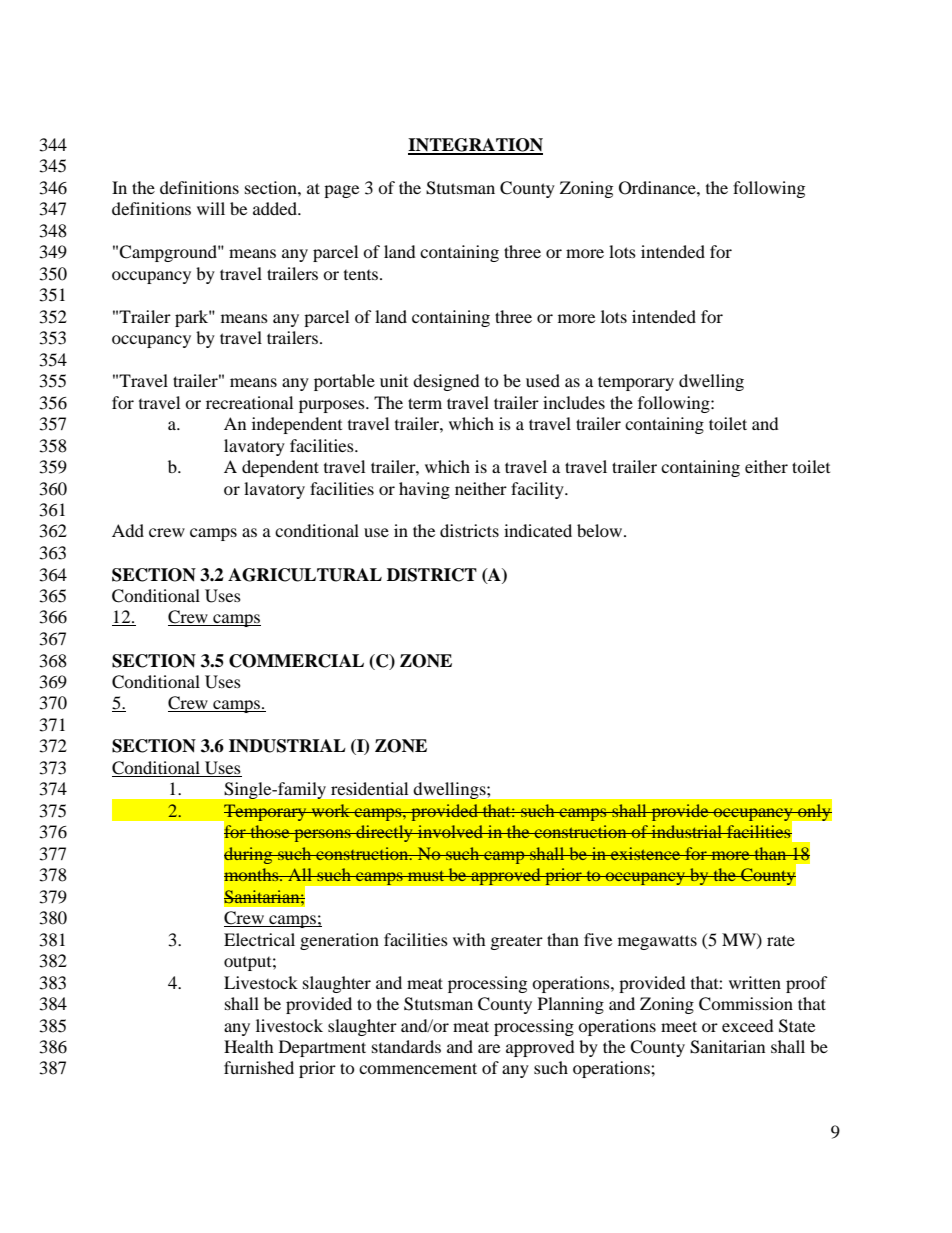 This image has height=1233, width=952. What do you see at coordinates (538, 490) in the image?
I see `facility` at bounding box center [538, 490].
